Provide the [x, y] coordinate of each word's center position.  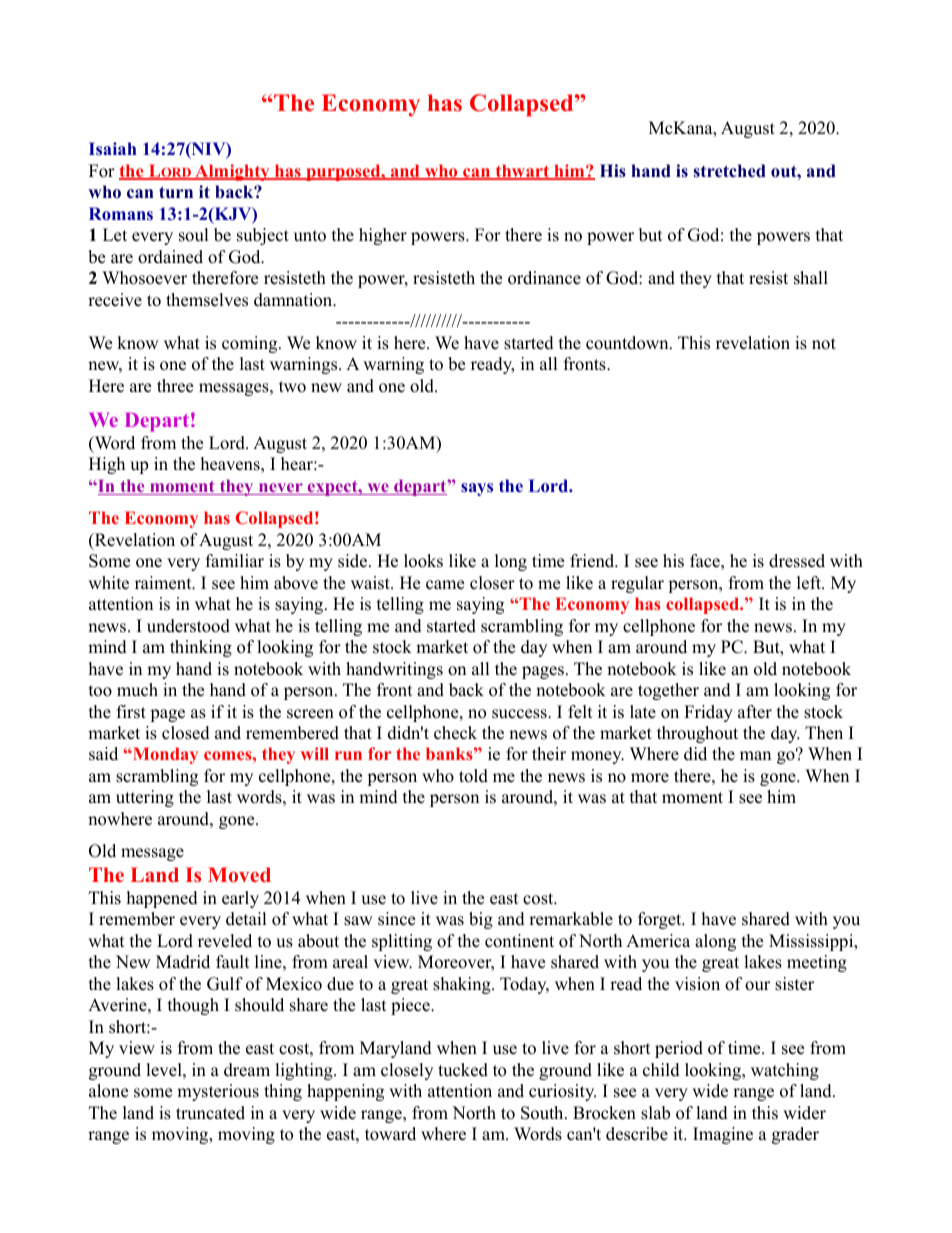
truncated [210, 1113]
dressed [797, 561]
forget [661, 920]
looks [423, 561]
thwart [522, 172]
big [481, 920]
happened [162, 899]
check [455, 733]
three [175, 386]
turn [176, 192]
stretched [730, 171]
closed [186, 733]
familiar [235, 560]
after [755, 712]
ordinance [544, 278]
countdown [628, 343]
